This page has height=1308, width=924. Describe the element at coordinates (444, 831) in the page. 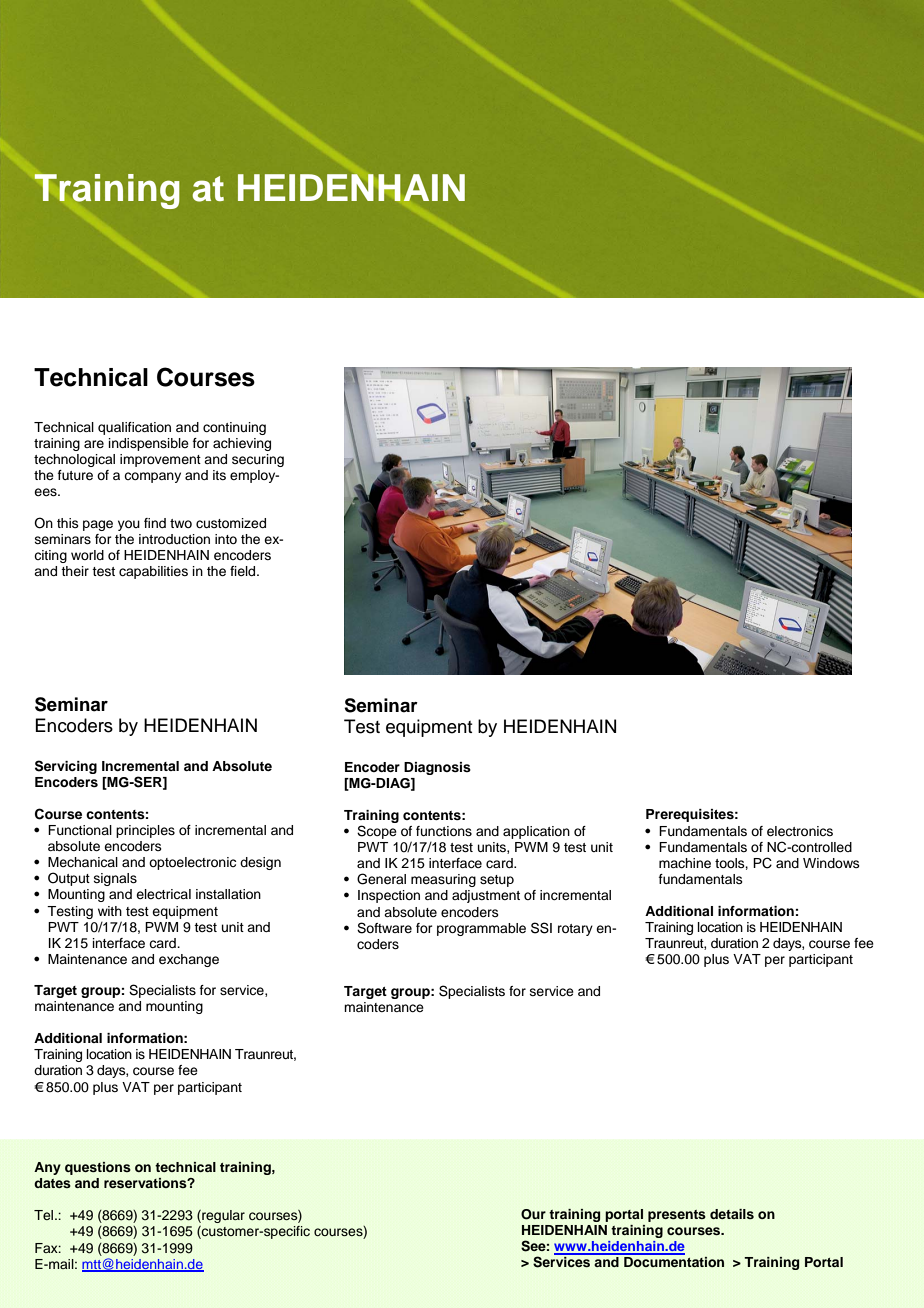

I see `functions` at that location.
